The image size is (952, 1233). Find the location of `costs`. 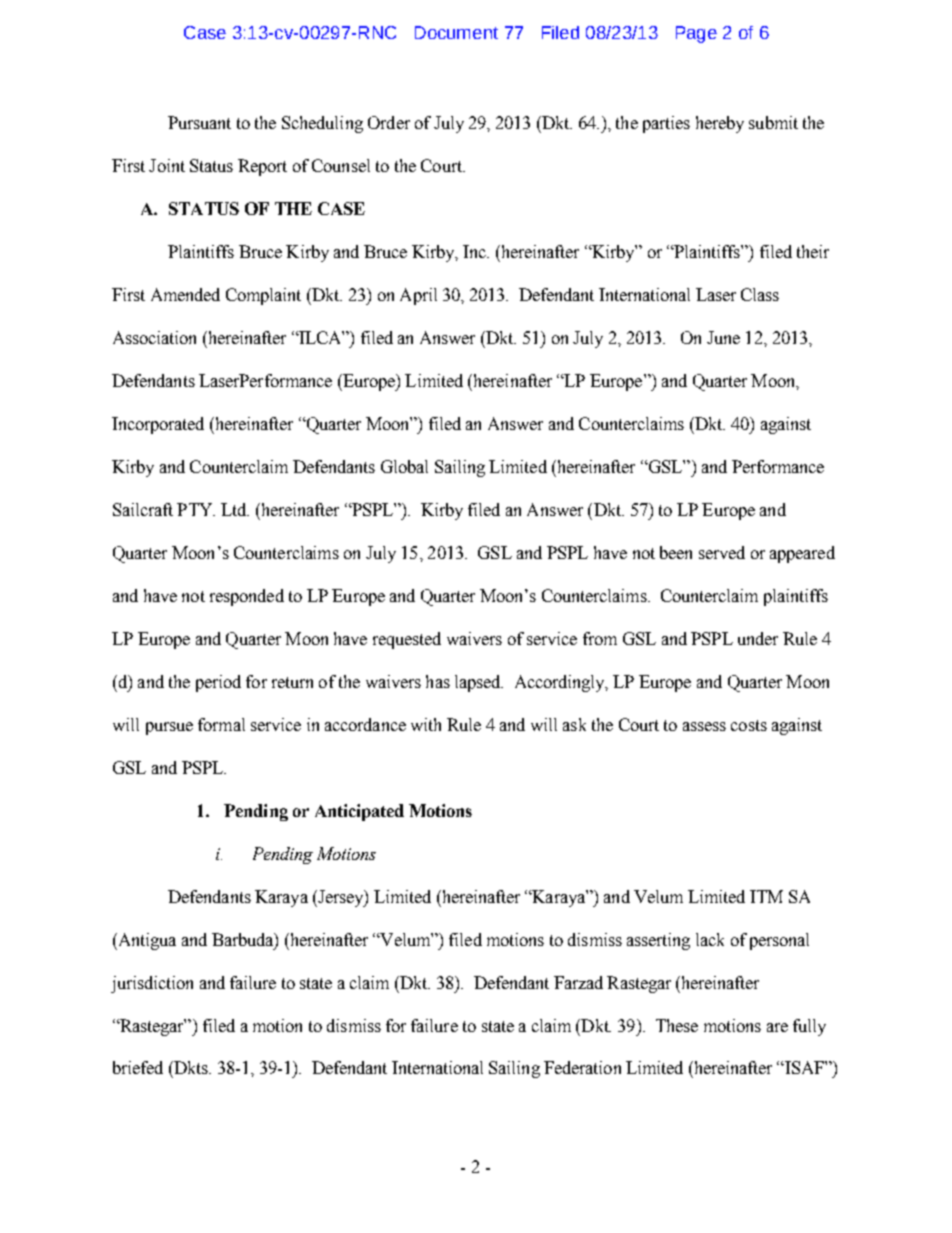

costs is located at coordinates (749, 725).
